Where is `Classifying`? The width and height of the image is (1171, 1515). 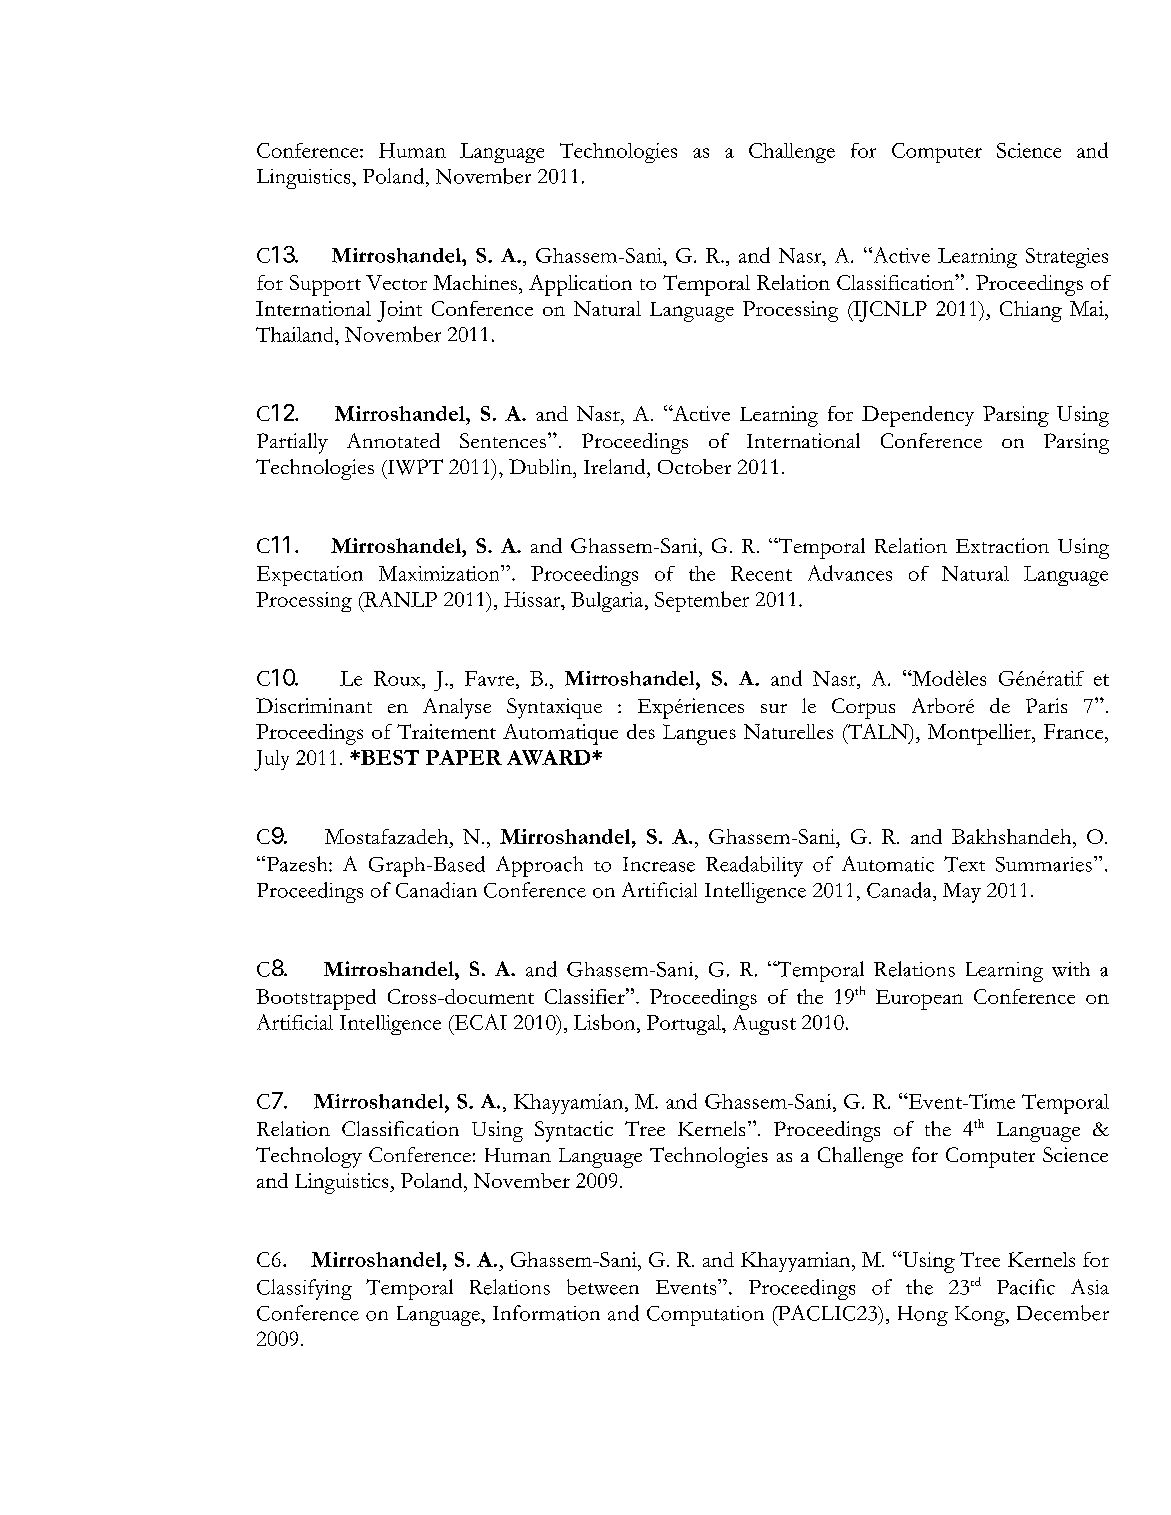 Classifying is located at coordinates (304, 1289).
